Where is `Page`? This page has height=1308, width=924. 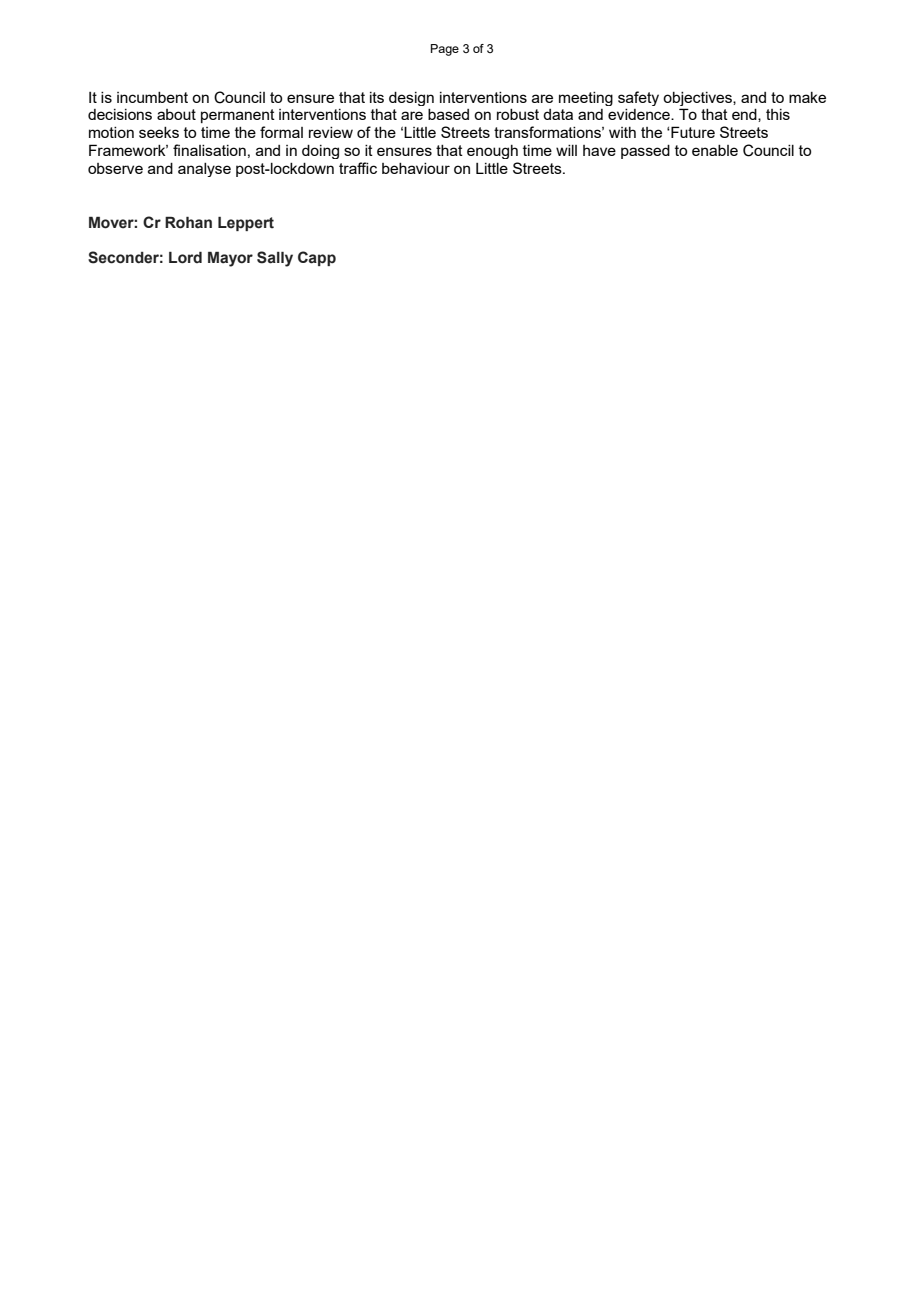
Page is located at coordinates (445, 50).
